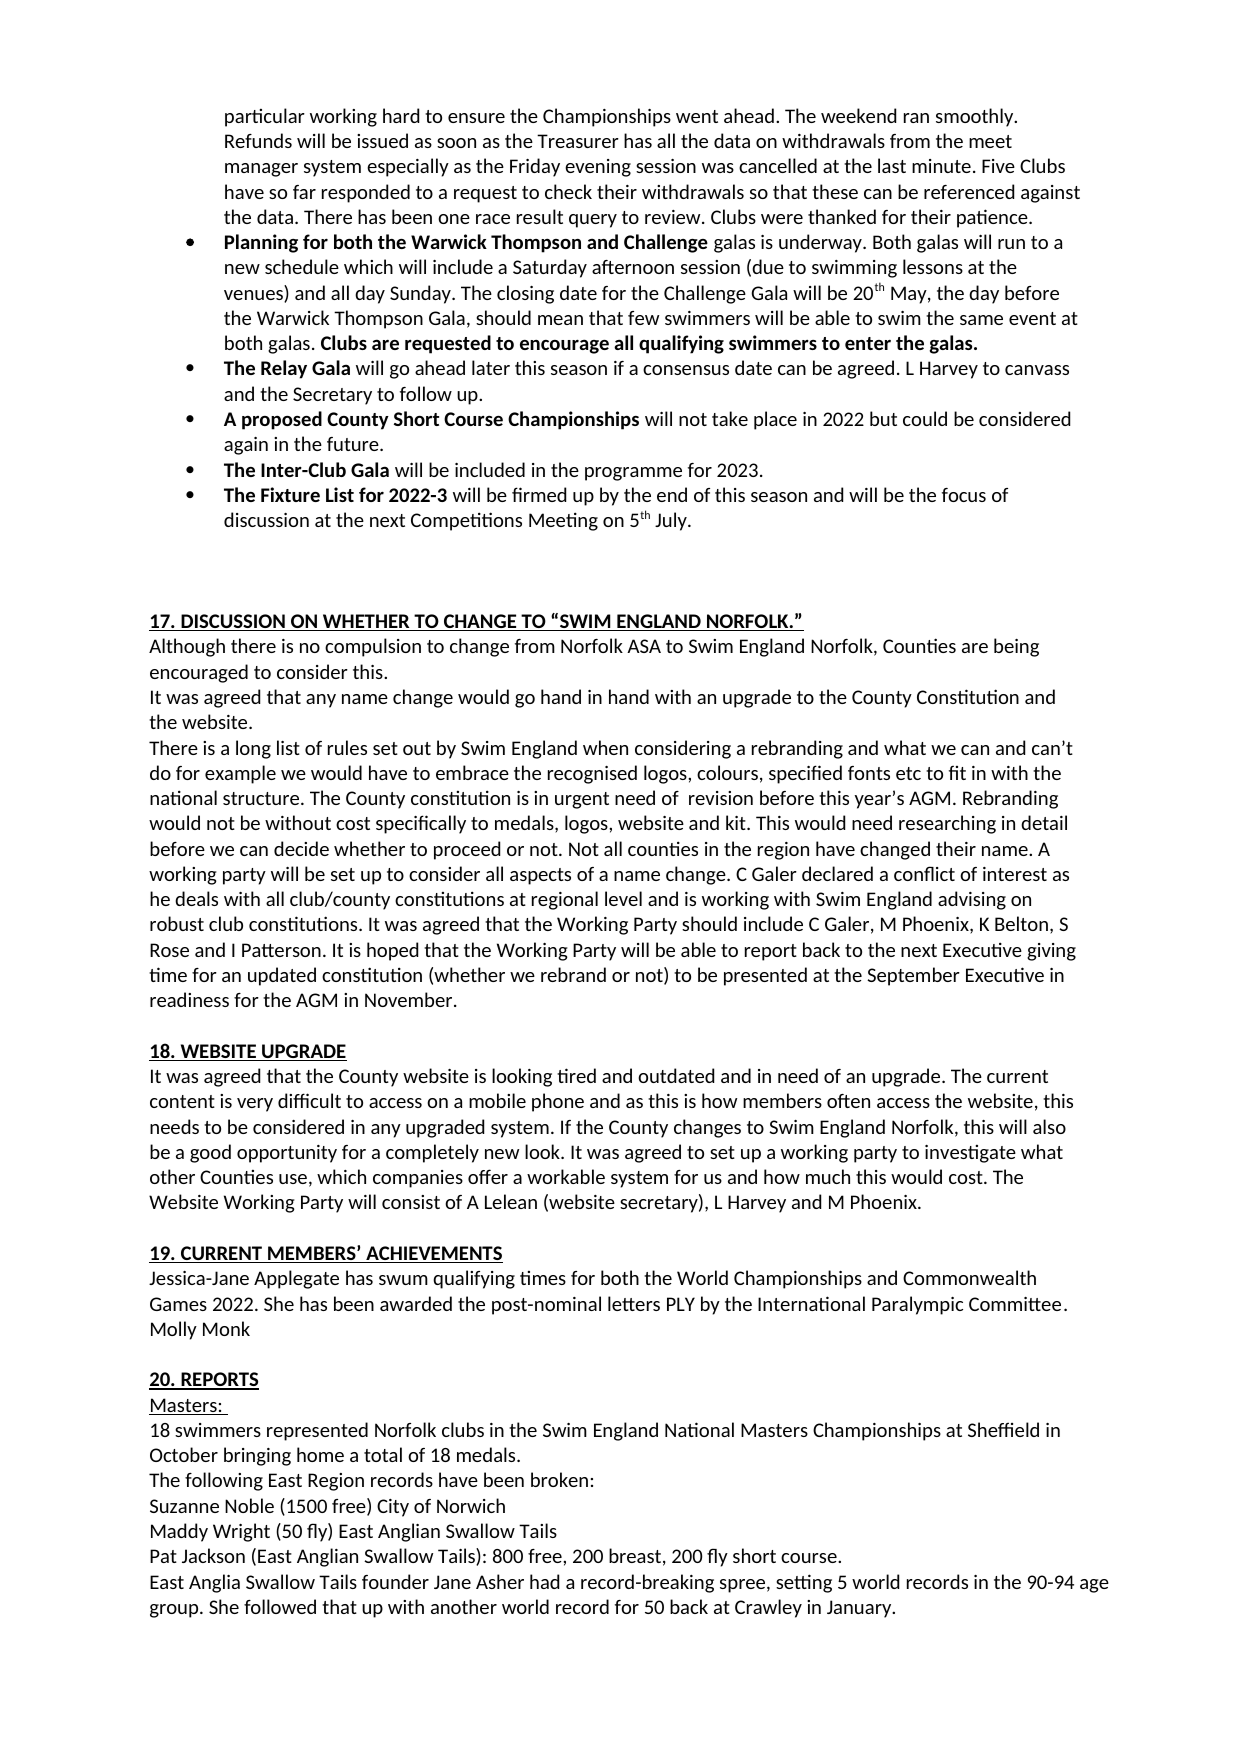 The height and width of the image is (1744, 1233). I want to click on had, so click(544, 1581).
